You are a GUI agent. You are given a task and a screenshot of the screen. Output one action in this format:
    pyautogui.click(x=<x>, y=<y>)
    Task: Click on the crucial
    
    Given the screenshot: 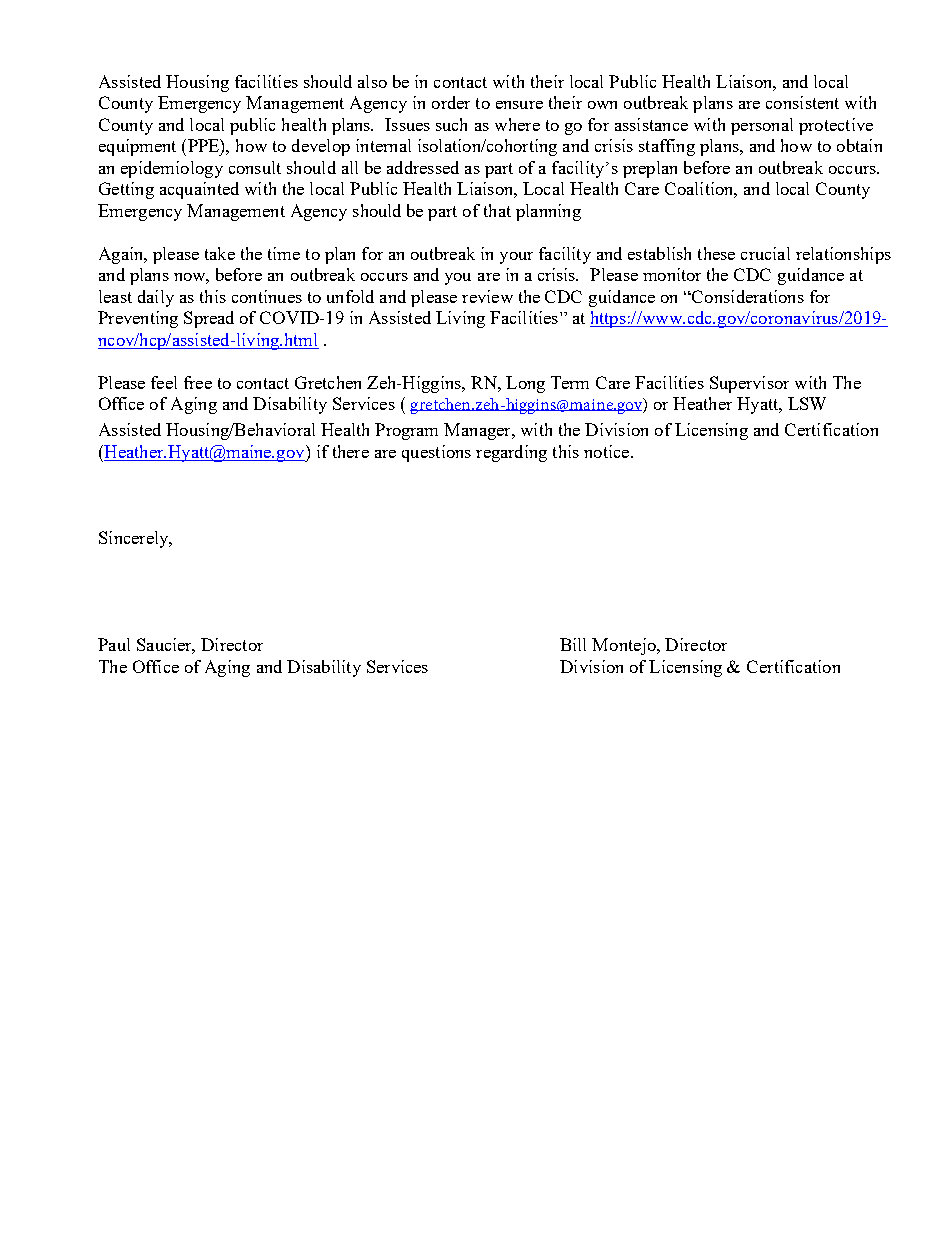 What is the action you would take?
    pyautogui.click(x=765, y=253)
